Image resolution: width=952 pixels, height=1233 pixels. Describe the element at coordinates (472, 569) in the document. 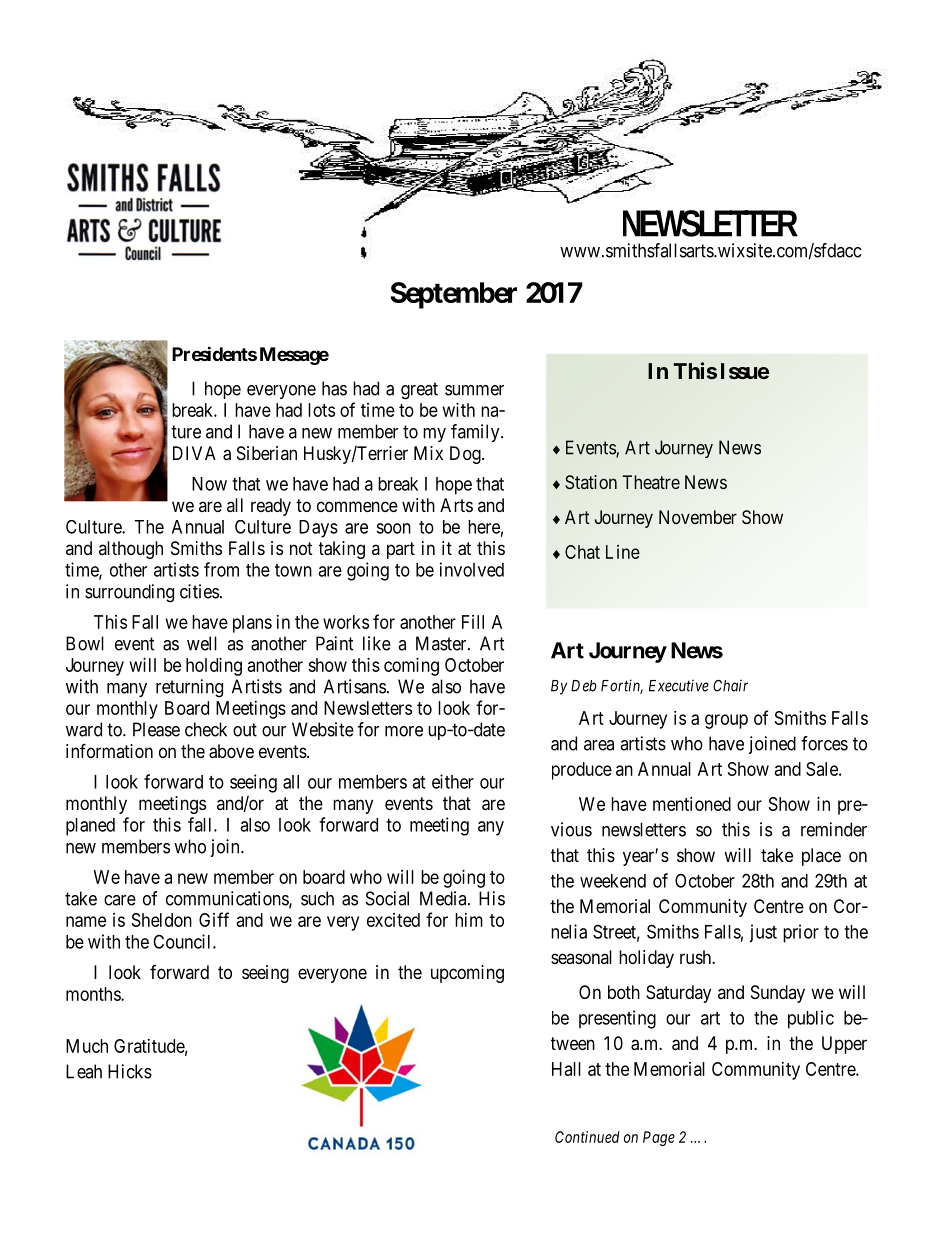

I see `involved` at that location.
